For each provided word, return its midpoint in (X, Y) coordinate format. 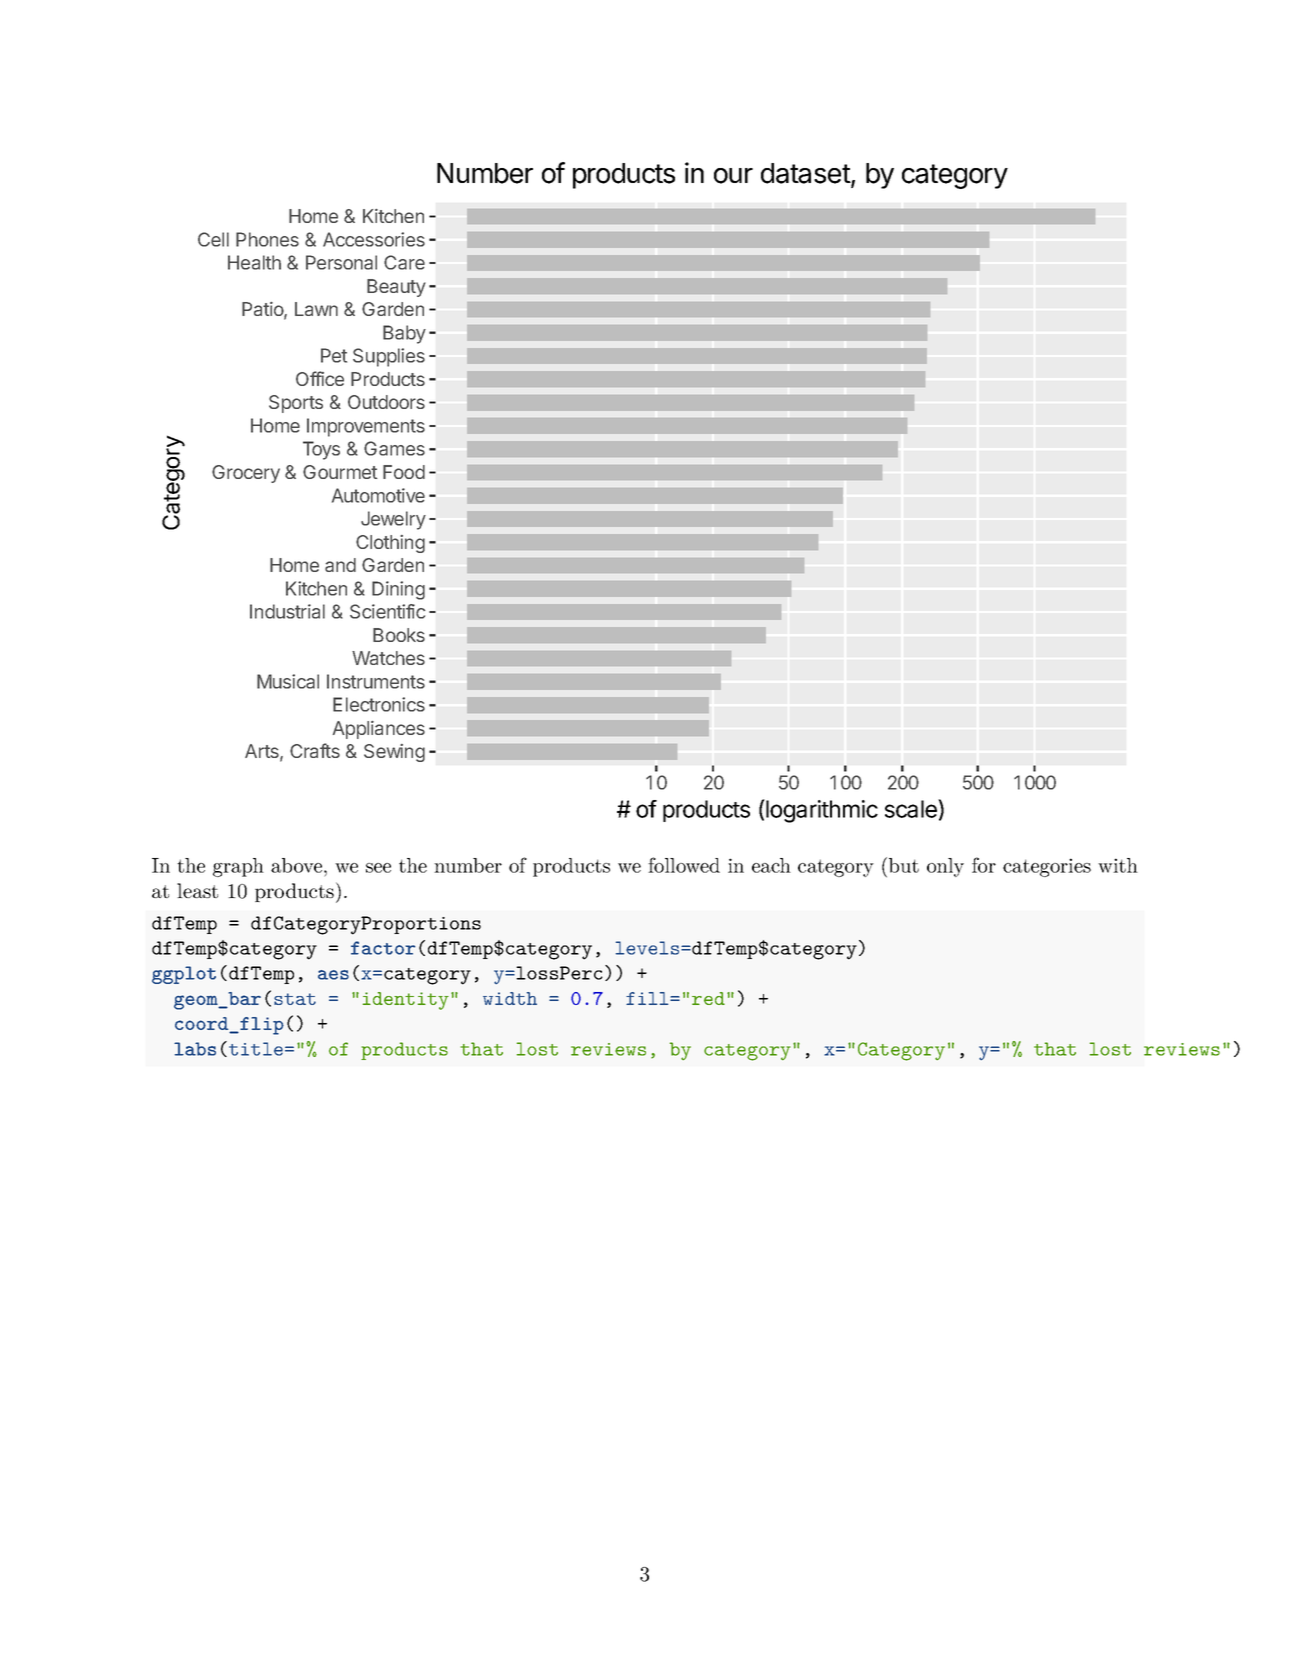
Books (399, 635)
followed (684, 865)
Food (404, 472)
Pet (334, 355)
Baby (404, 334)
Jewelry (393, 520)
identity (406, 1001)
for (984, 865)
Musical (288, 681)
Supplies (389, 357)
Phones (267, 239)
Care (404, 262)
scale (912, 808)
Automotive (378, 495)
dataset (806, 174)
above (296, 865)
